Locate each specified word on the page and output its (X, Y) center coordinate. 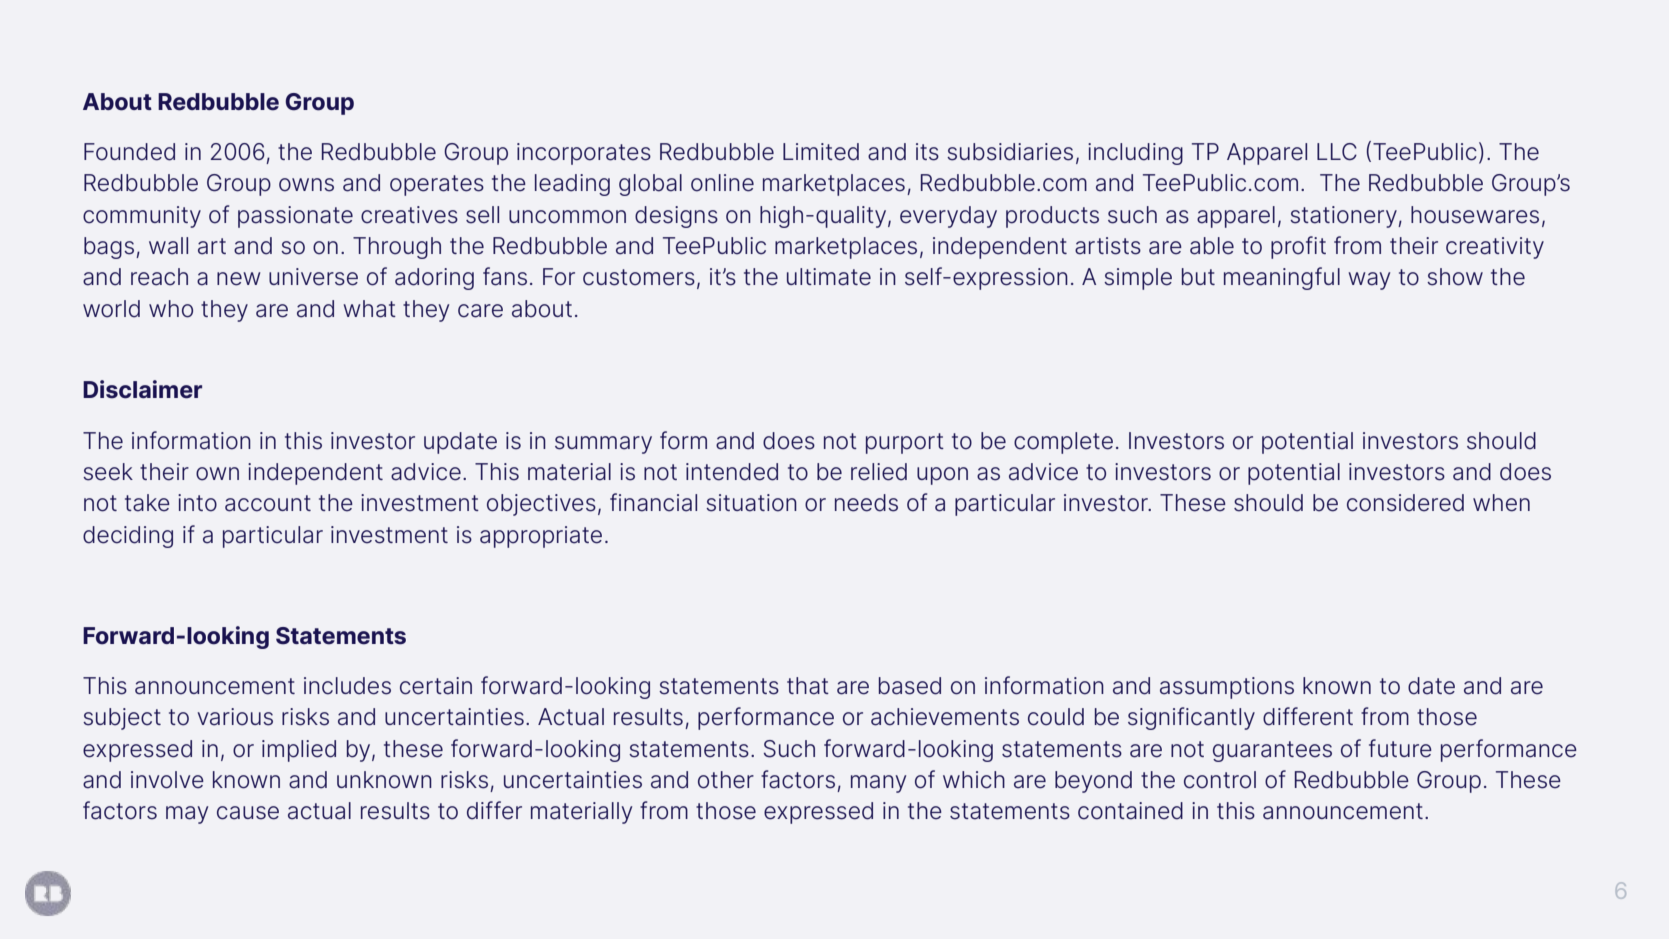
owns (306, 185)
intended (732, 472)
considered (1405, 503)
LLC (1337, 151)
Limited (821, 152)
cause (248, 813)
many (878, 784)
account (268, 503)
